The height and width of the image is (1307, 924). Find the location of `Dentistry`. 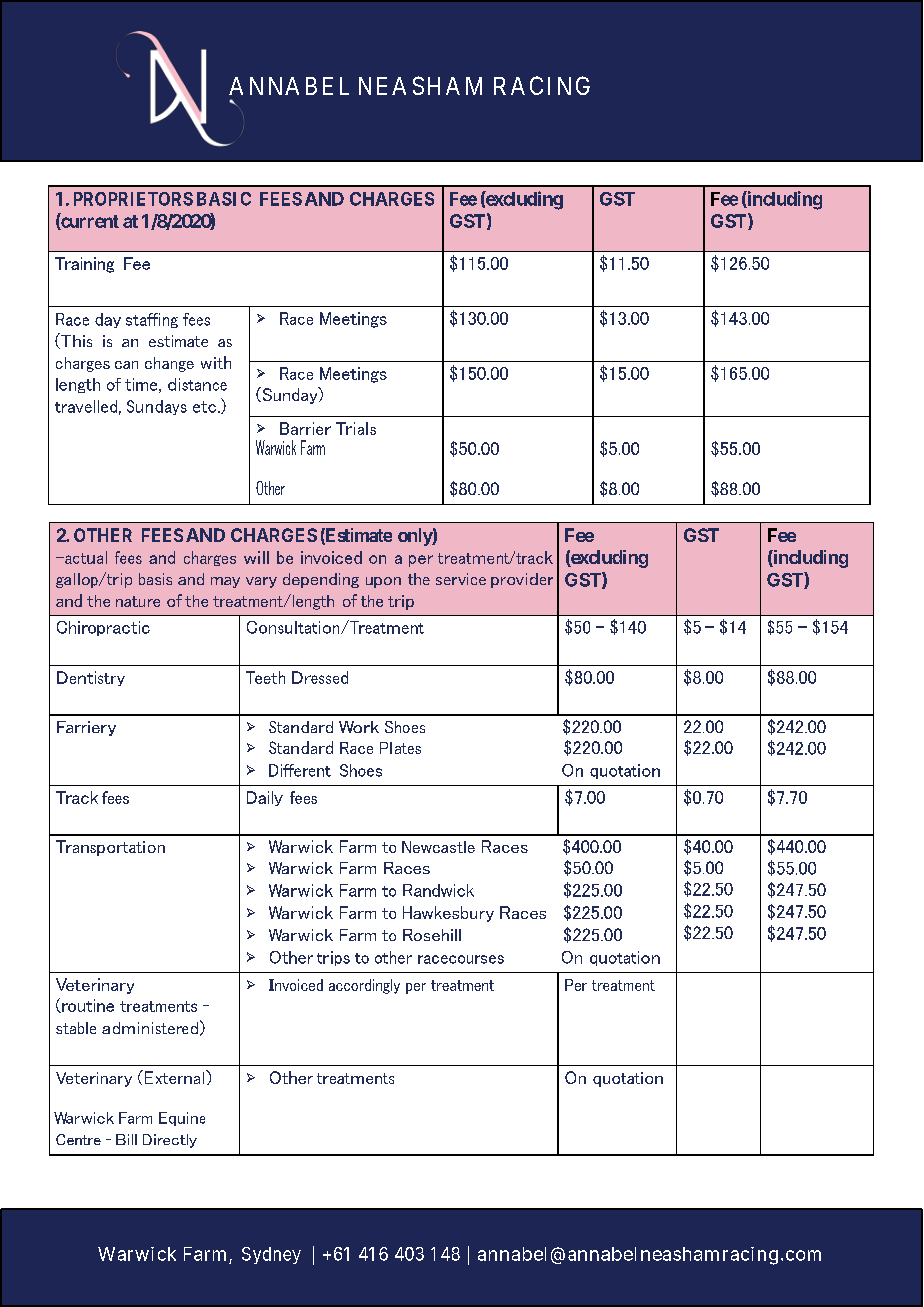

Dentistry is located at coordinates (91, 678).
